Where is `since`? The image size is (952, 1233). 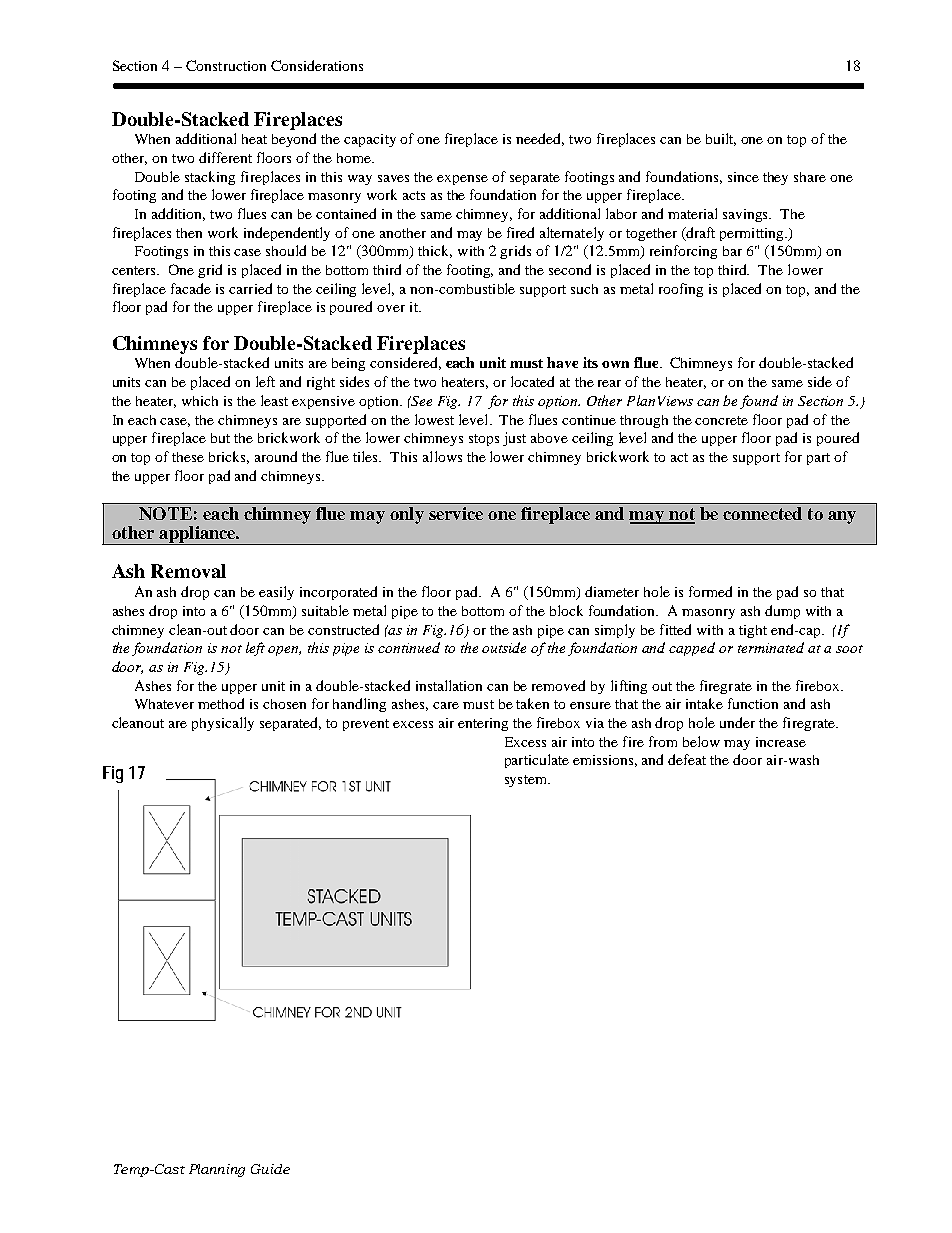 since is located at coordinates (743, 177).
